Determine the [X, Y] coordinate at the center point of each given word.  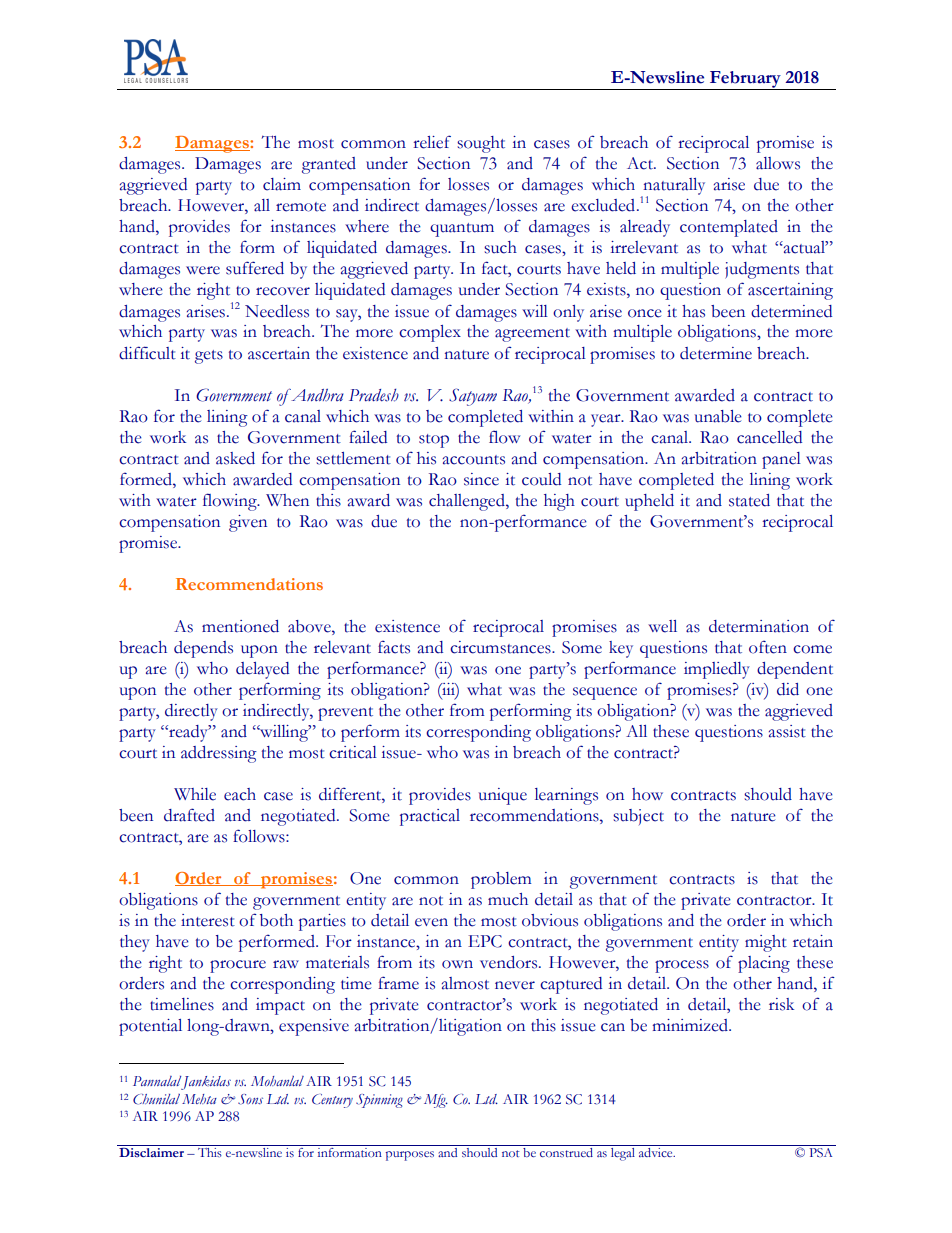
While [195, 794]
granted [329, 165]
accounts [474, 460]
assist [787, 731]
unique [503, 796]
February [745, 80]
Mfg [436, 1101]
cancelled [769, 437]
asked [235, 458]
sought [481, 144]
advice [657, 1152]
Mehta [199, 1099]
